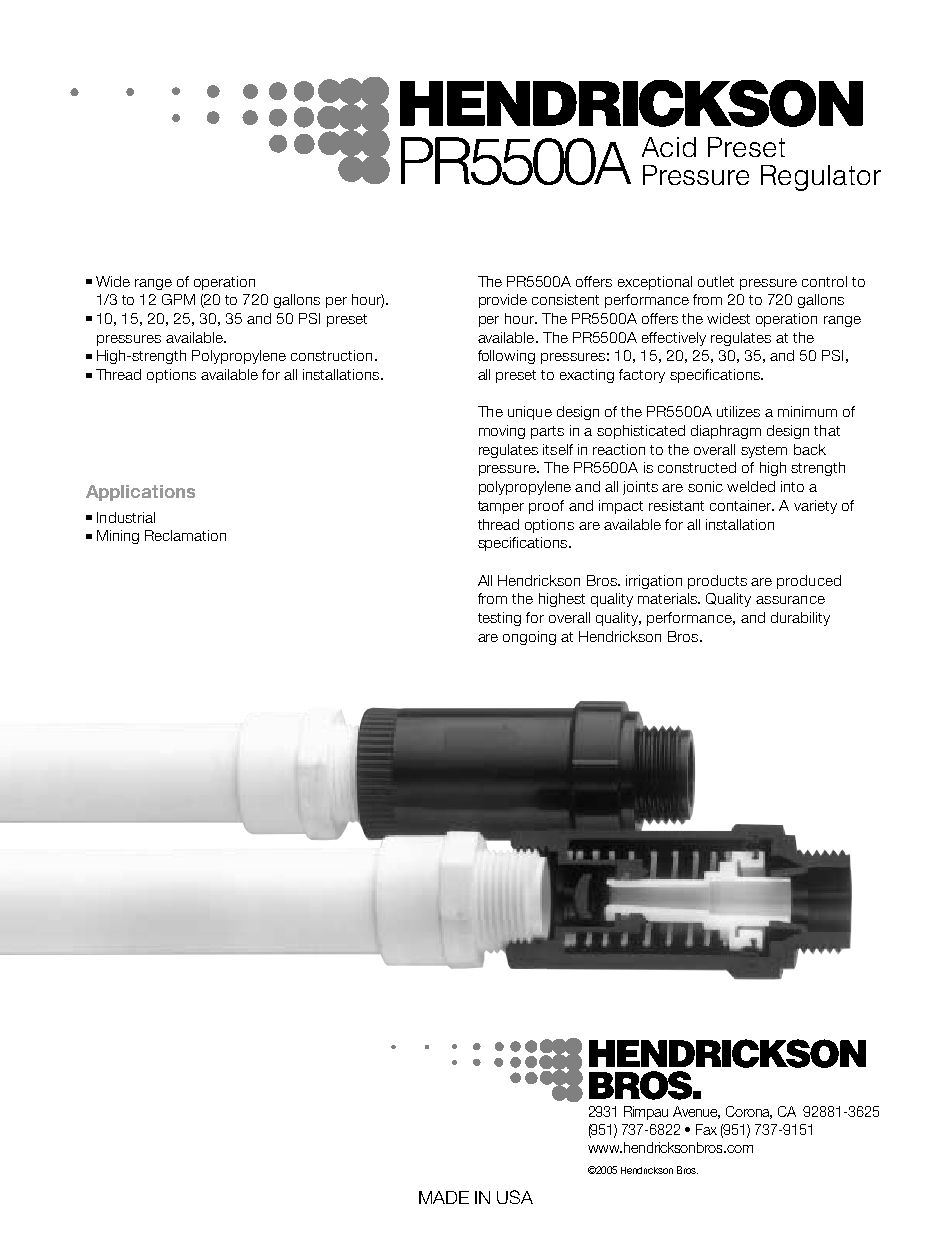 The image size is (952, 1233). Describe the element at coordinates (800, 619) in the page. I see `durability` at that location.
